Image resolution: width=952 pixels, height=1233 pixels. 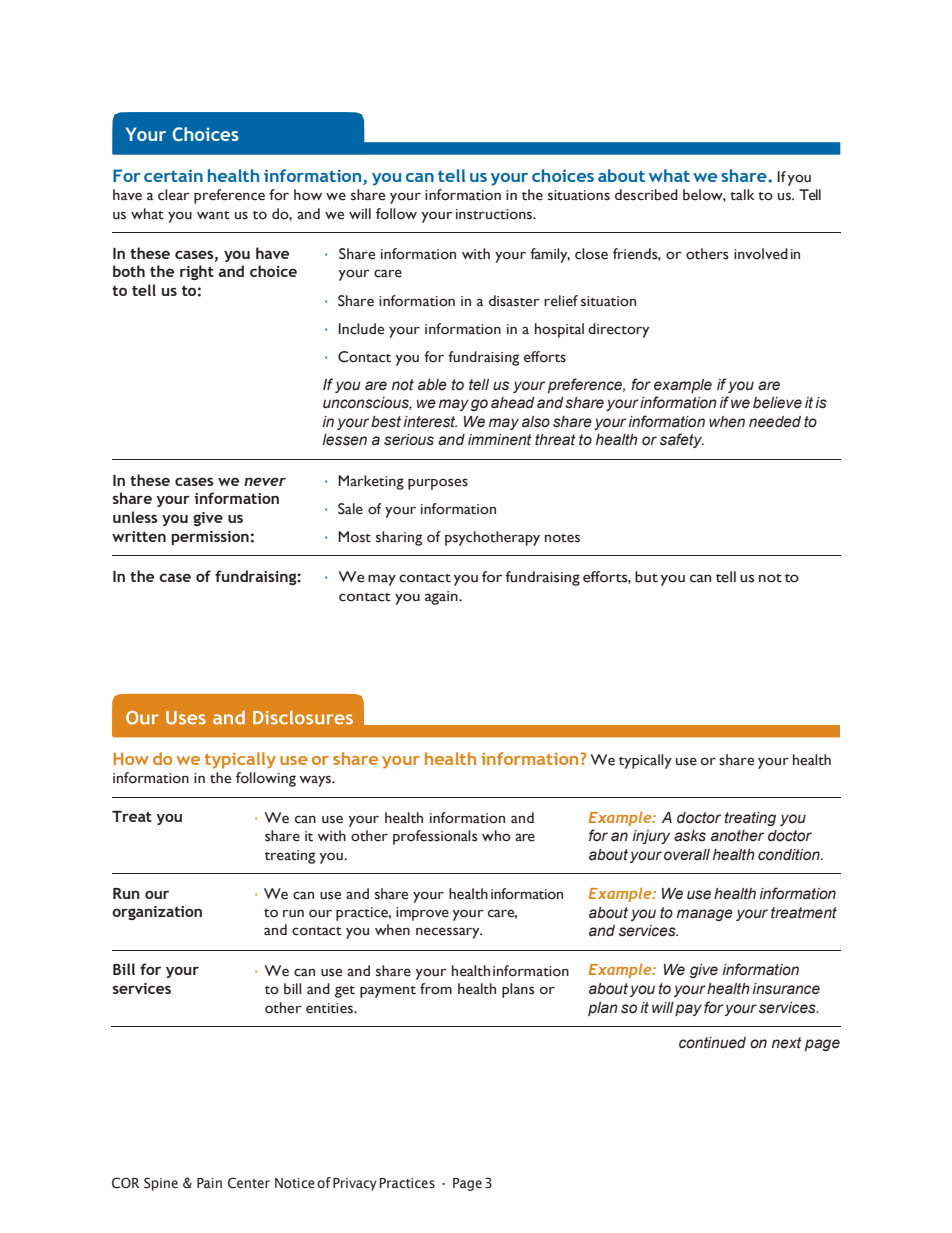 What do you see at coordinates (438, 484) in the screenshot?
I see `purposes` at bounding box center [438, 484].
